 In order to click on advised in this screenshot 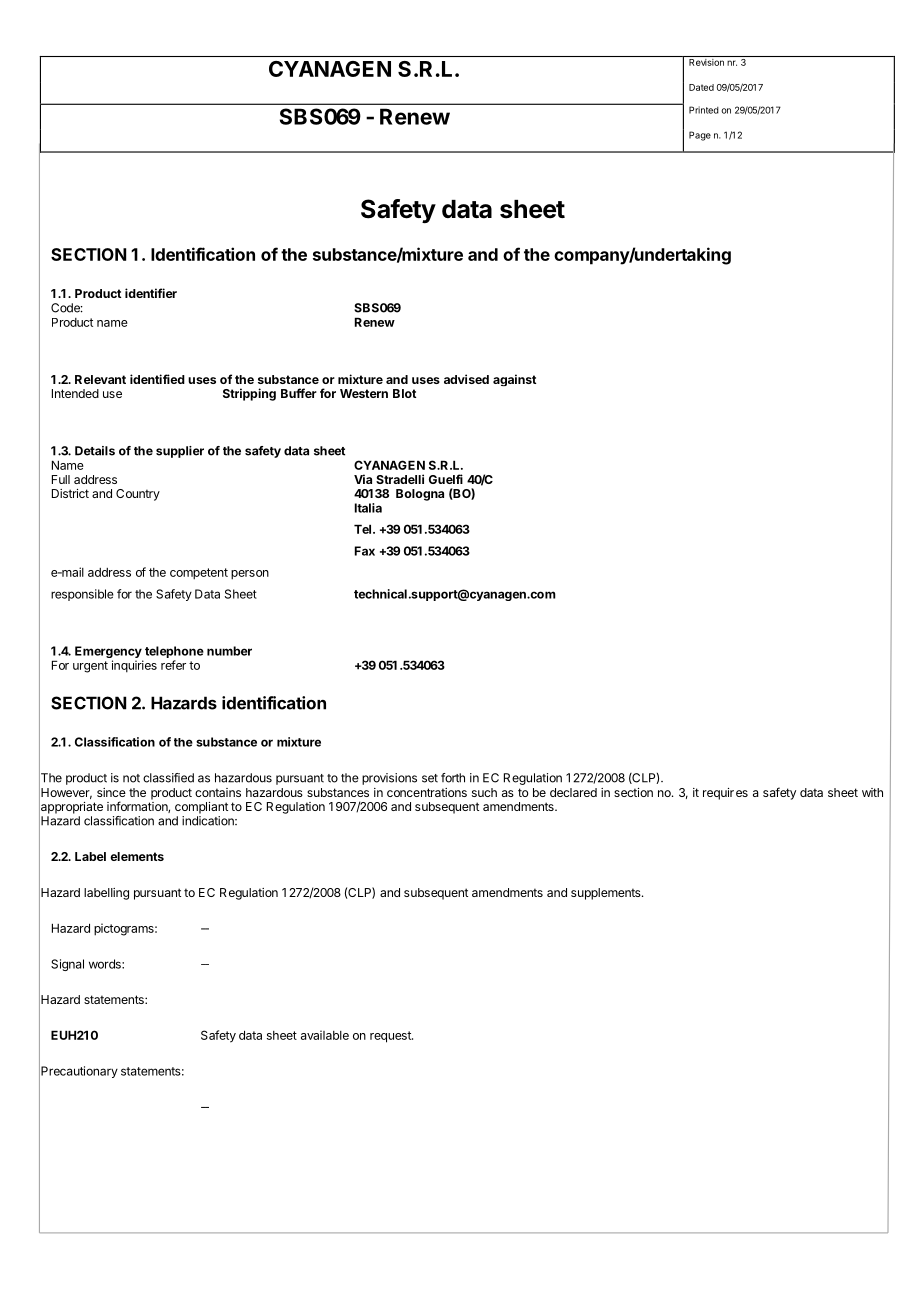, I will do `click(466, 379)`.
